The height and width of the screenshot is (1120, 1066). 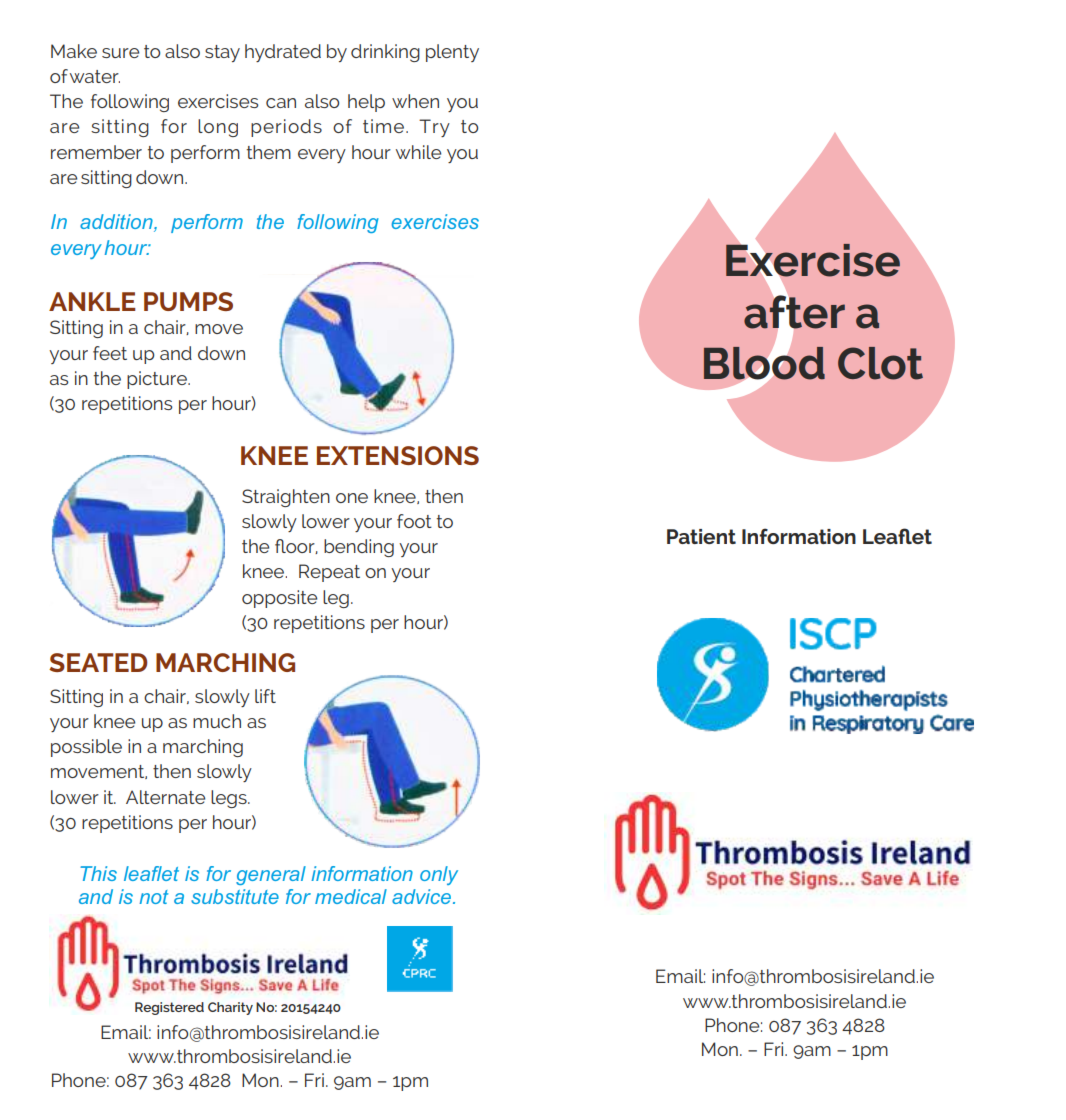 I want to click on plenty, so click(x=452, y=53).
